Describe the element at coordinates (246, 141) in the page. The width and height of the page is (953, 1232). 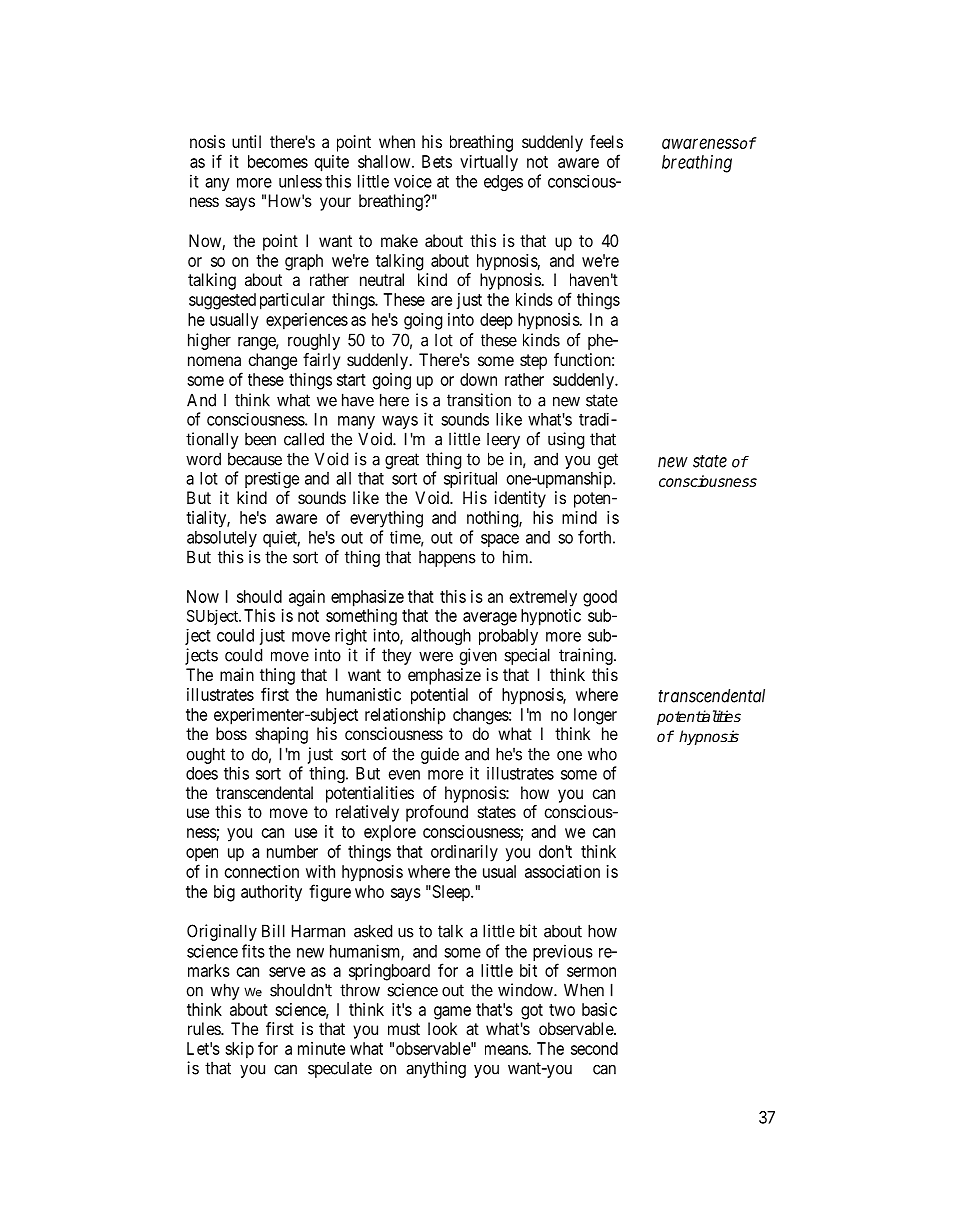
I see `until` at that location.
